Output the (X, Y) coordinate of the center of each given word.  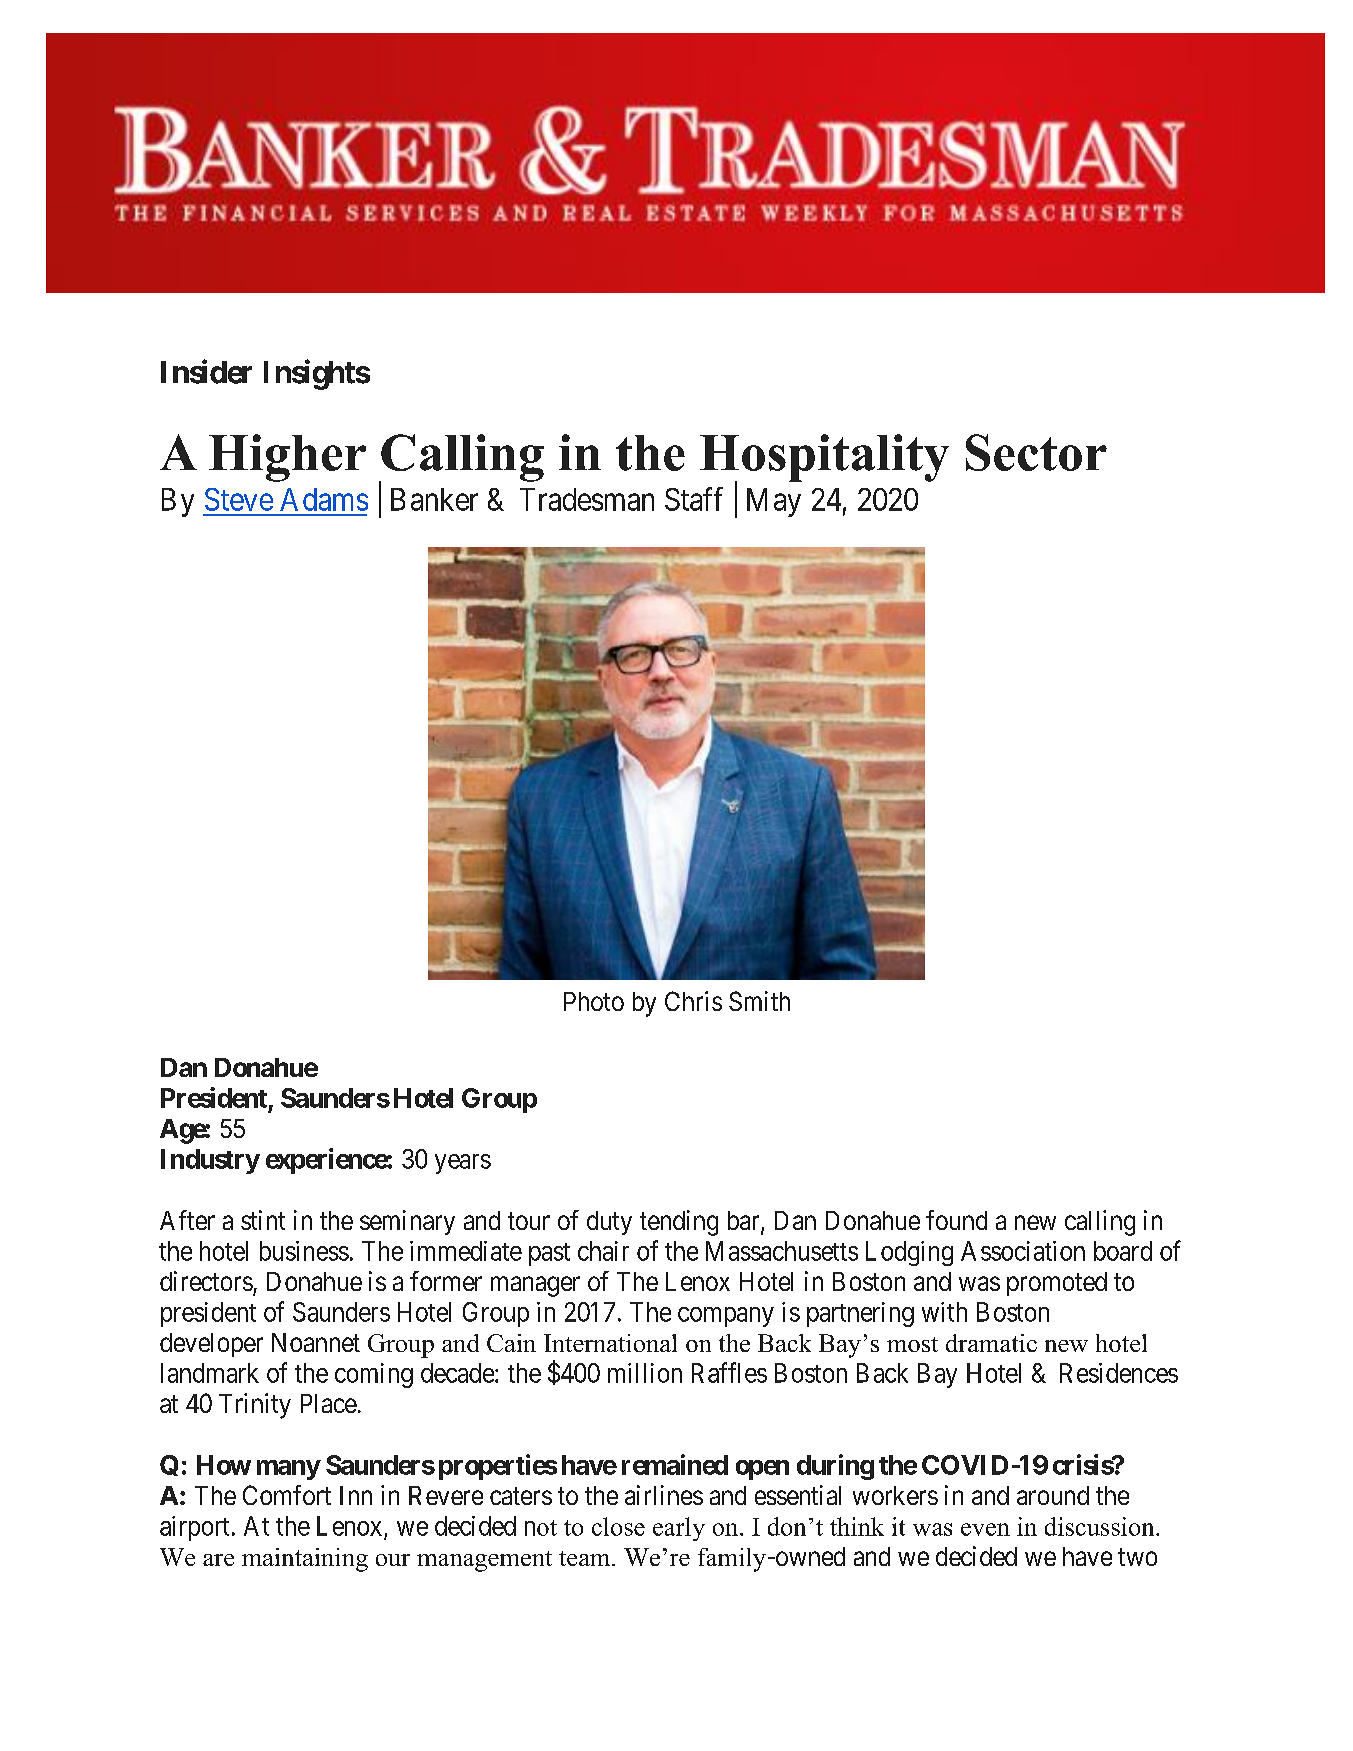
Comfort (287, 1495)
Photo (594, 1001)
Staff (694, 499)
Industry (210, 1161)
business (304, 1251)
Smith (759, 1001)
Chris (693, 1001)
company (726, 1317)
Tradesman (587, 499)
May (774, 502)
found (956, 1220)
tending (679, 1223)
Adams (324, 499)
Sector (1036, 452)
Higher (287, 458)
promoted (1057, 1284)
